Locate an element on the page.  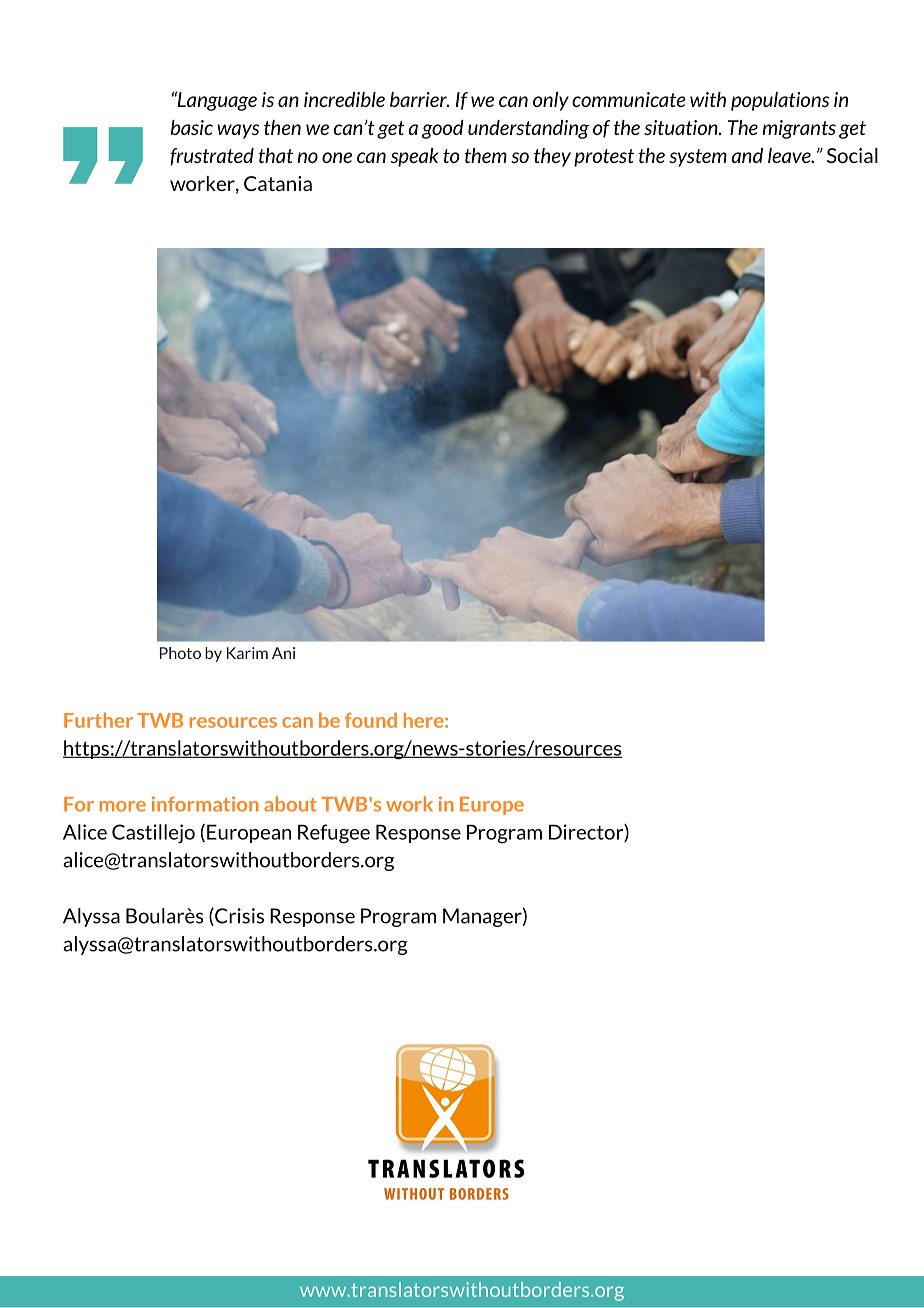
system is located at coordinates (698, 158).
